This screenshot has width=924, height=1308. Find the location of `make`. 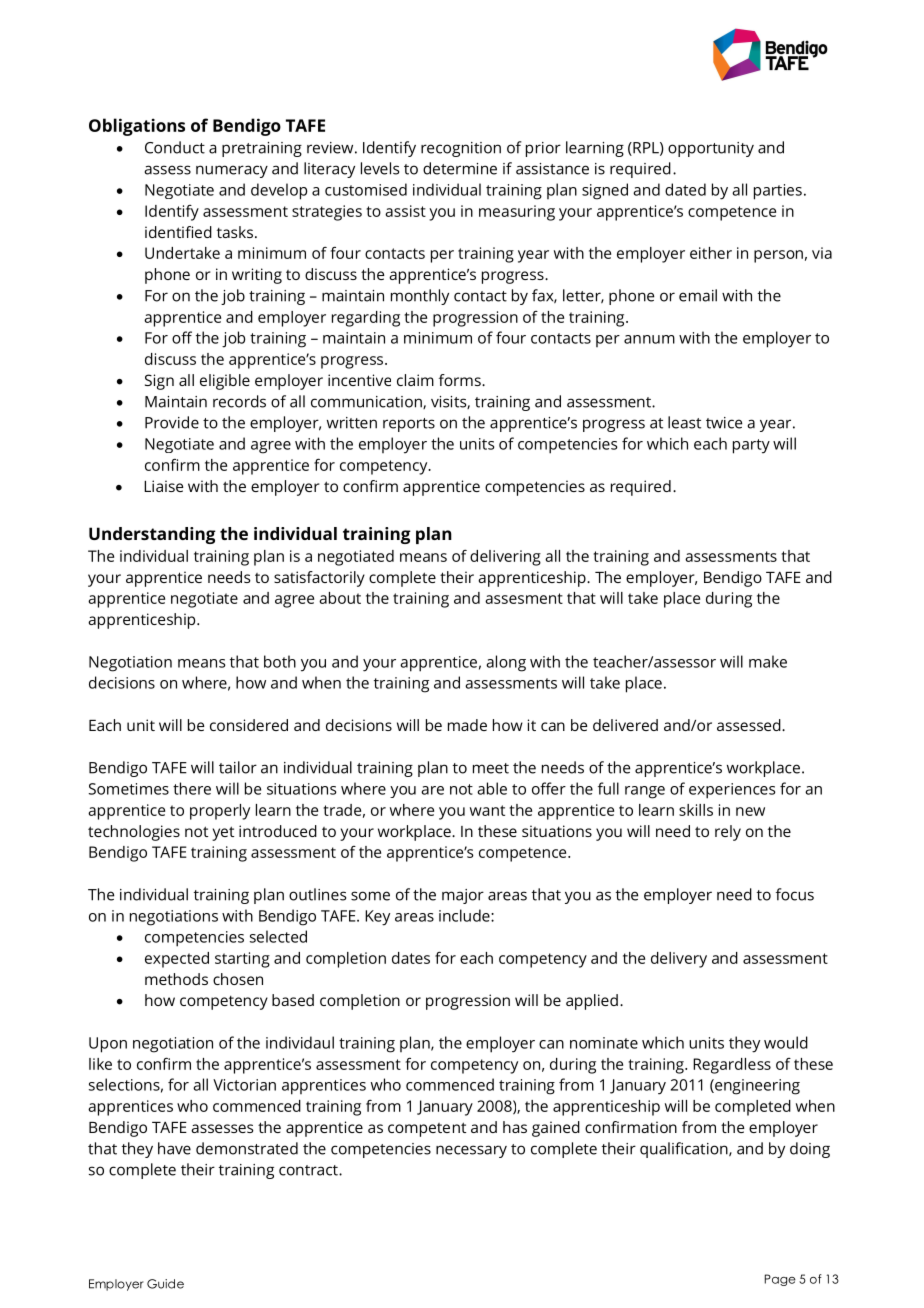

make is located at coordinates (768, 661).
